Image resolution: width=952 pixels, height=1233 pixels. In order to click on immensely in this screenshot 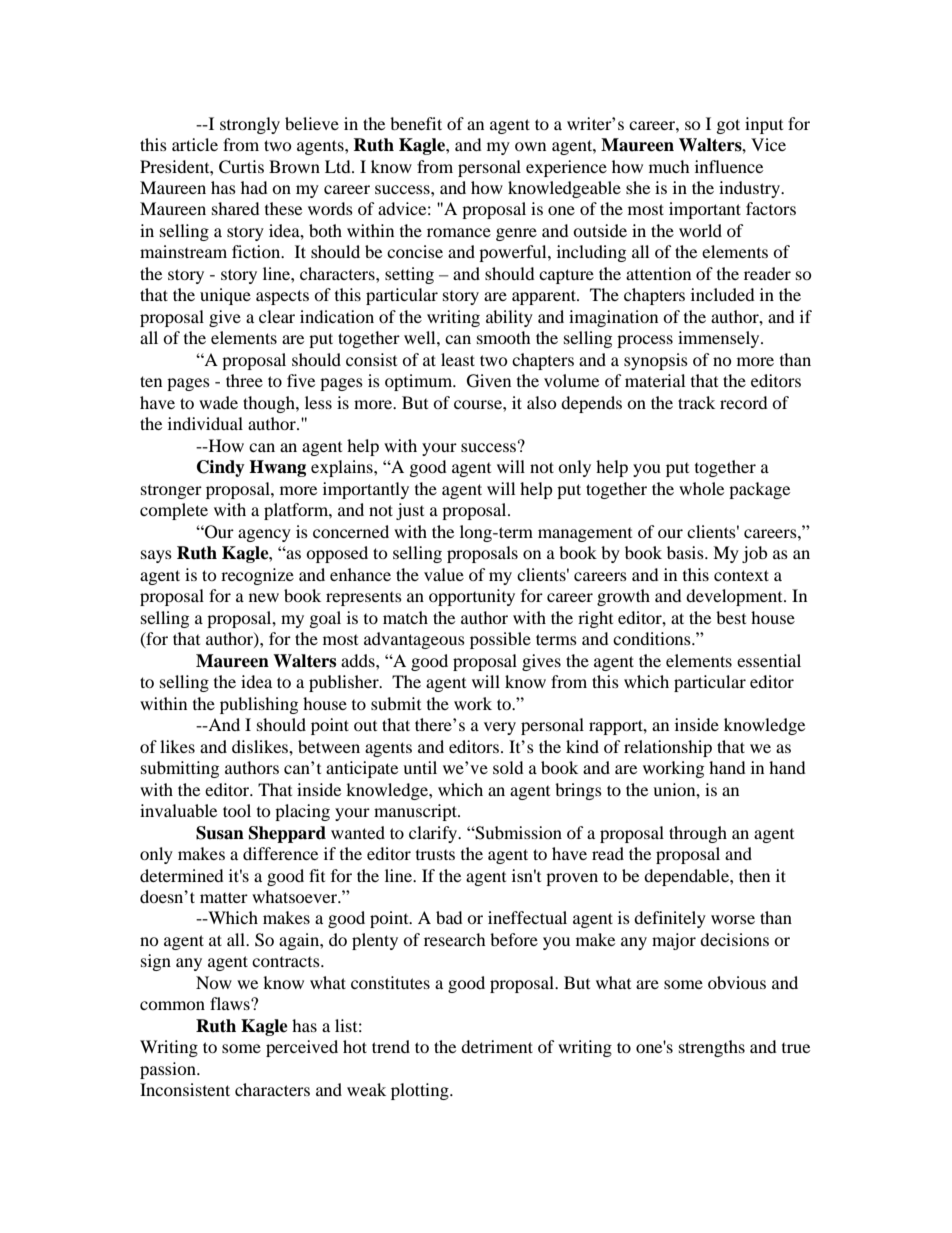, I will do `click(720, 339)`.
